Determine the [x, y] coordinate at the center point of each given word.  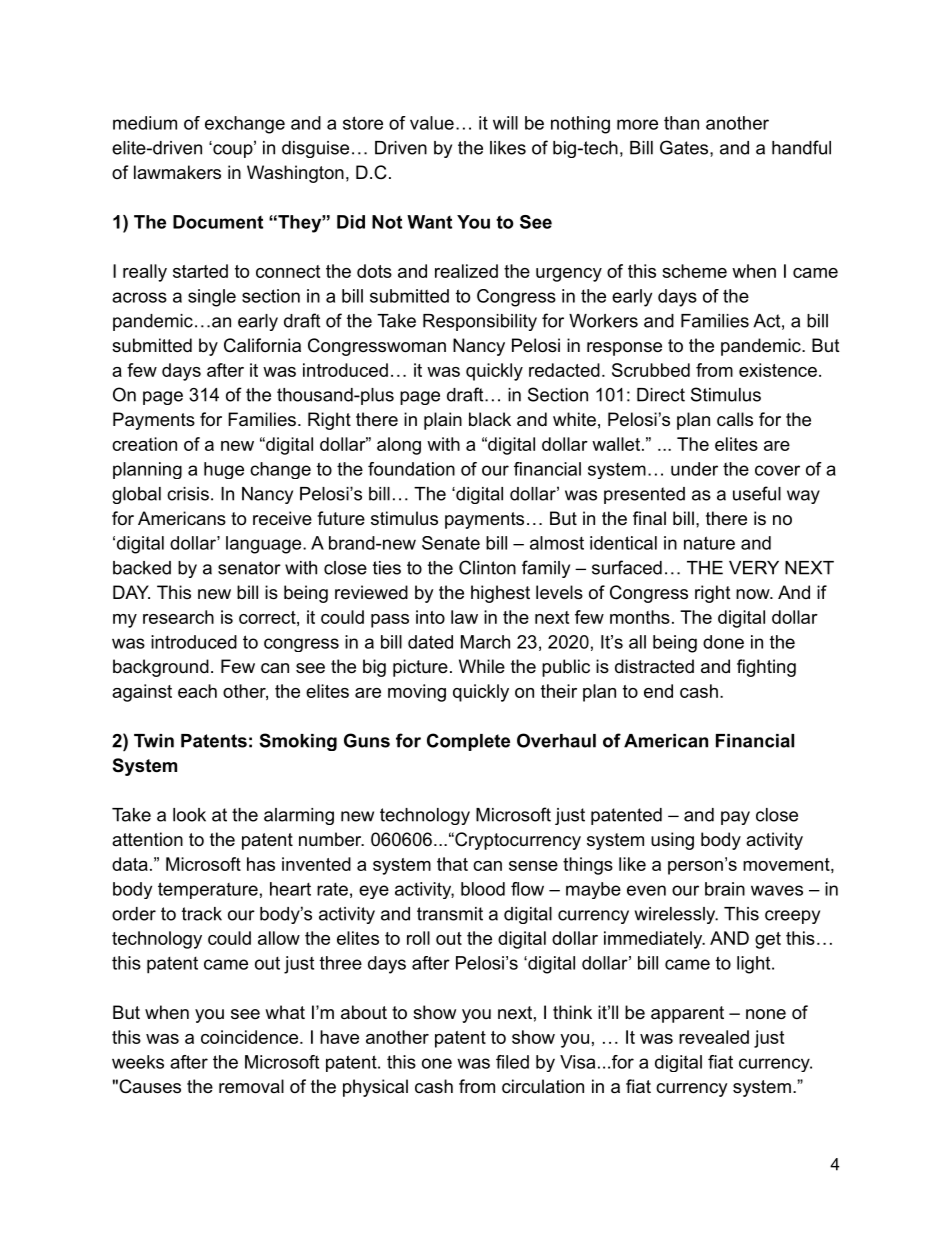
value [432, 123]
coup [233, 150]
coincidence [249, 1037]
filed [512, 1062]
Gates [684, 147]
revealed [714, 1037]
